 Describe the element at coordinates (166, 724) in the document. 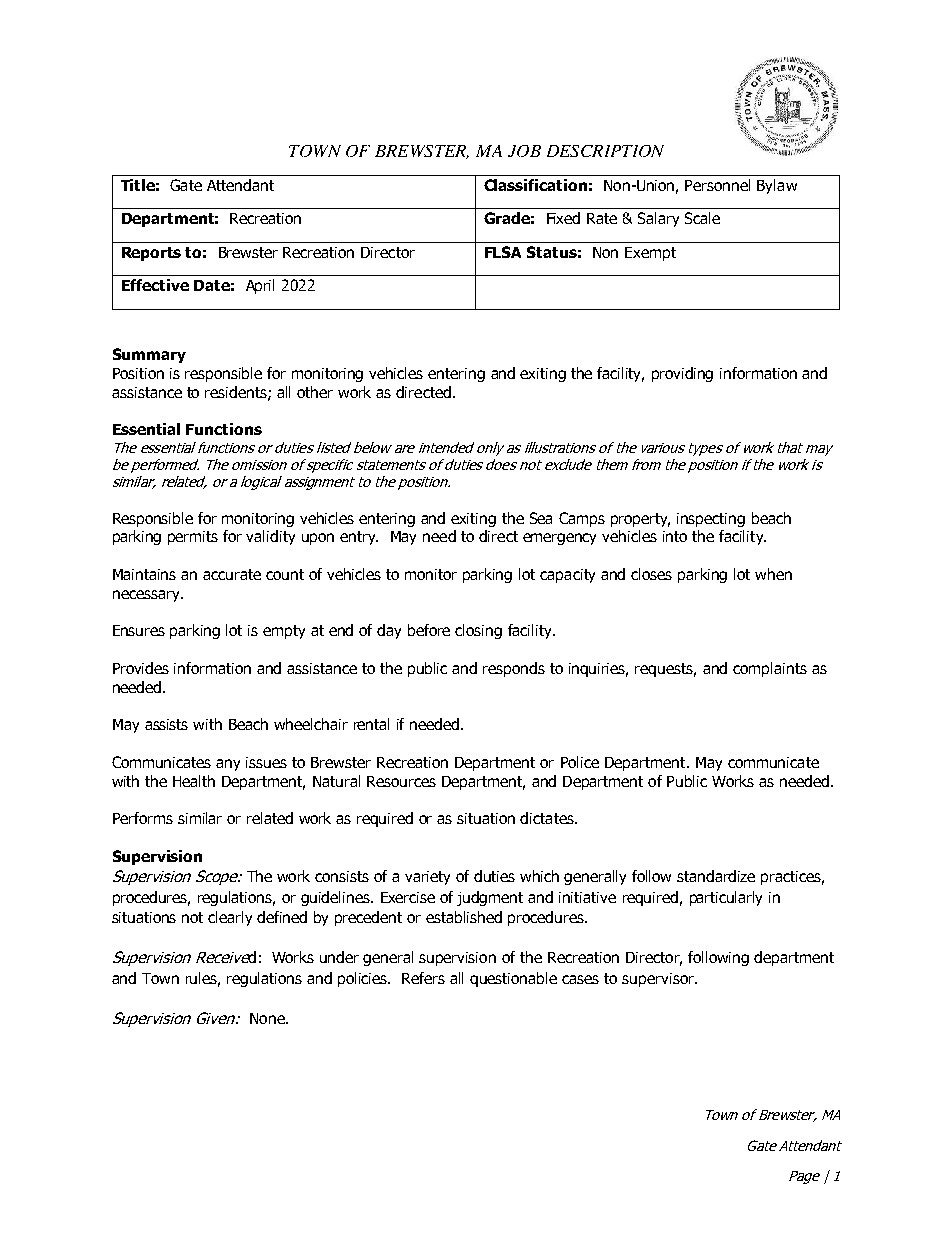

I see `assists` at that location.
